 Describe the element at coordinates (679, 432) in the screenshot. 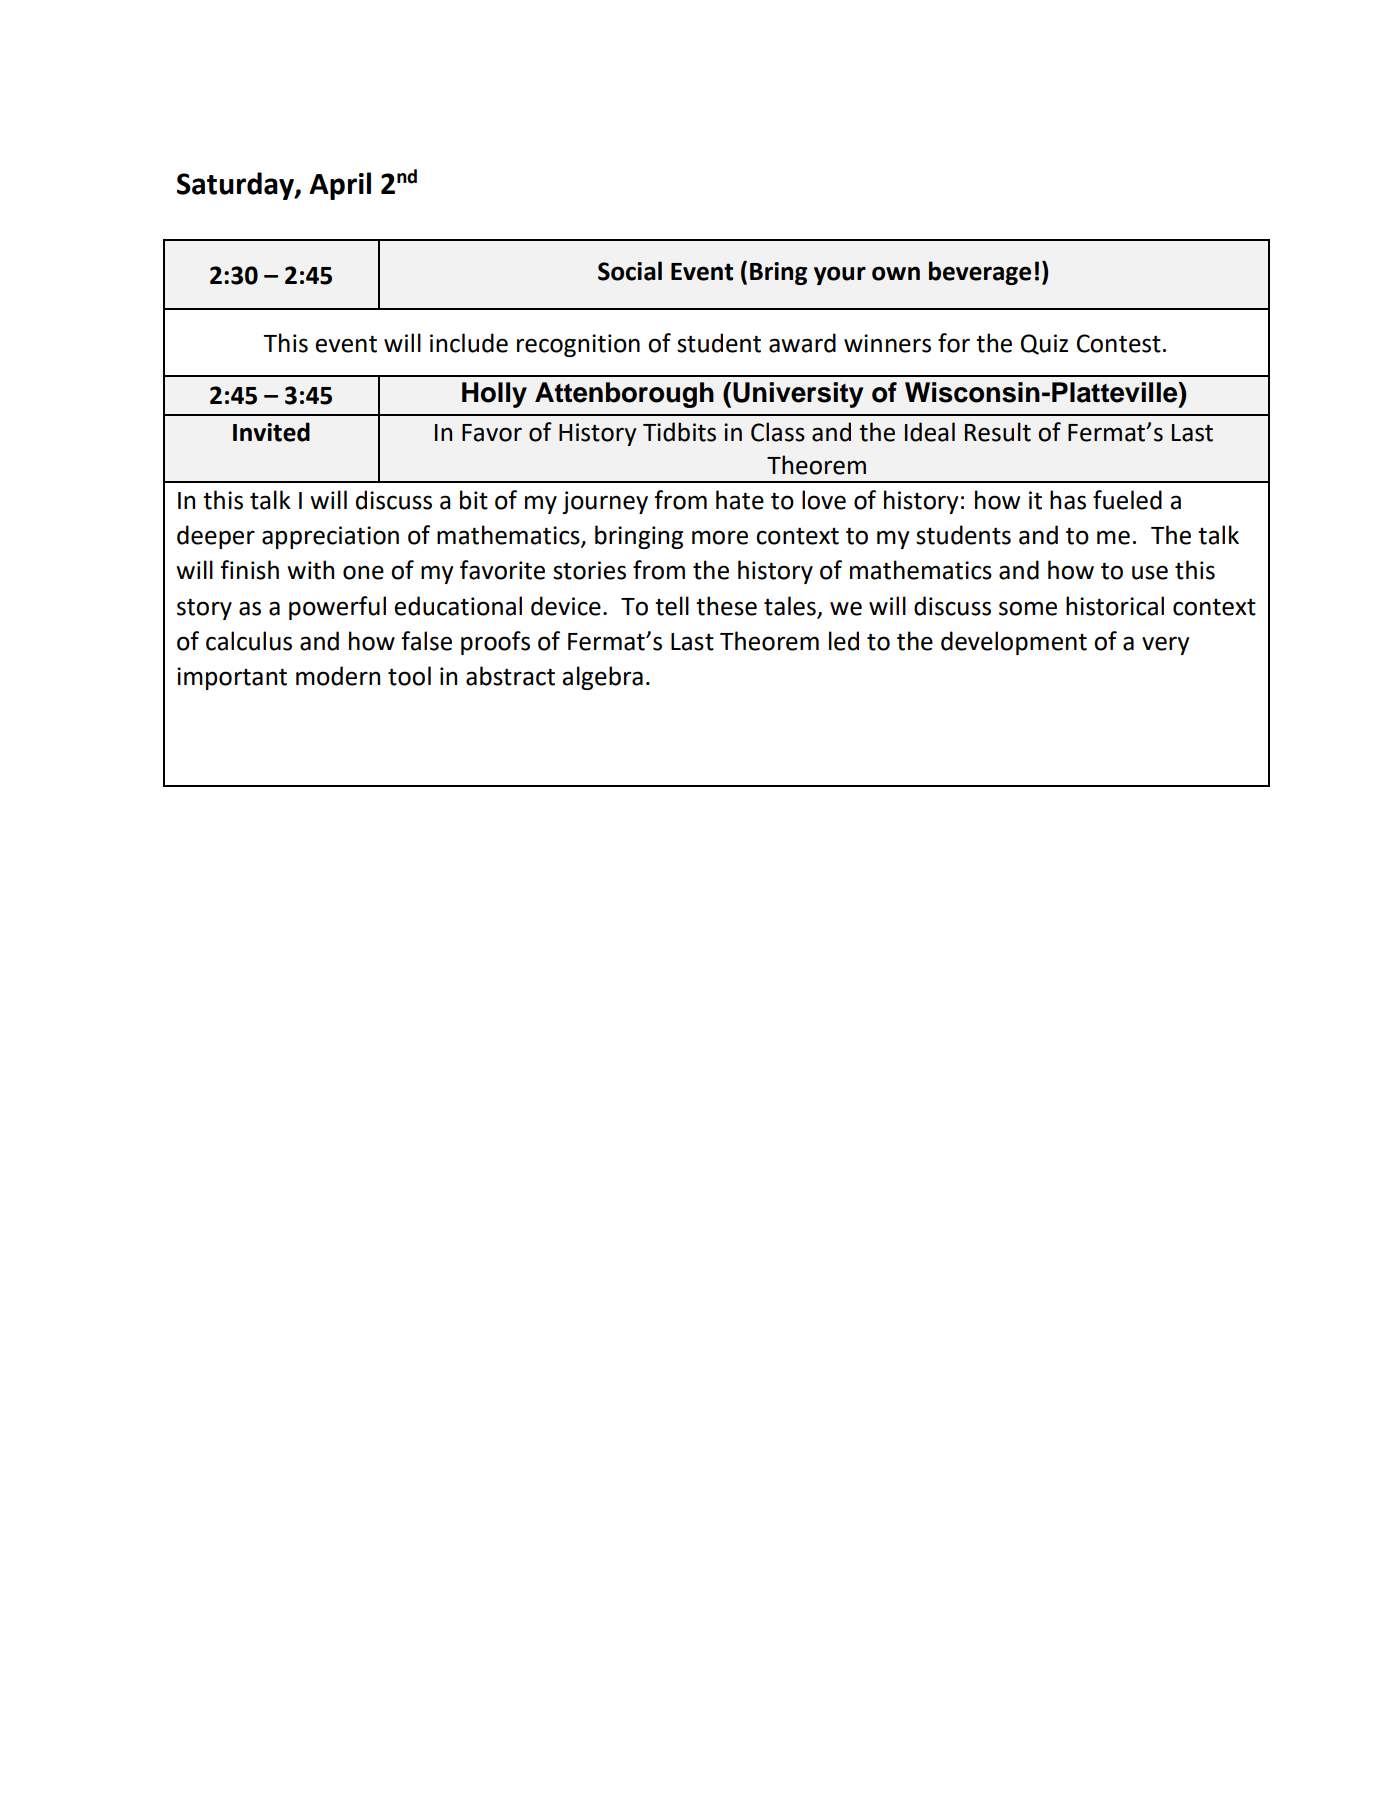

I see `Tidbits` at that location.
